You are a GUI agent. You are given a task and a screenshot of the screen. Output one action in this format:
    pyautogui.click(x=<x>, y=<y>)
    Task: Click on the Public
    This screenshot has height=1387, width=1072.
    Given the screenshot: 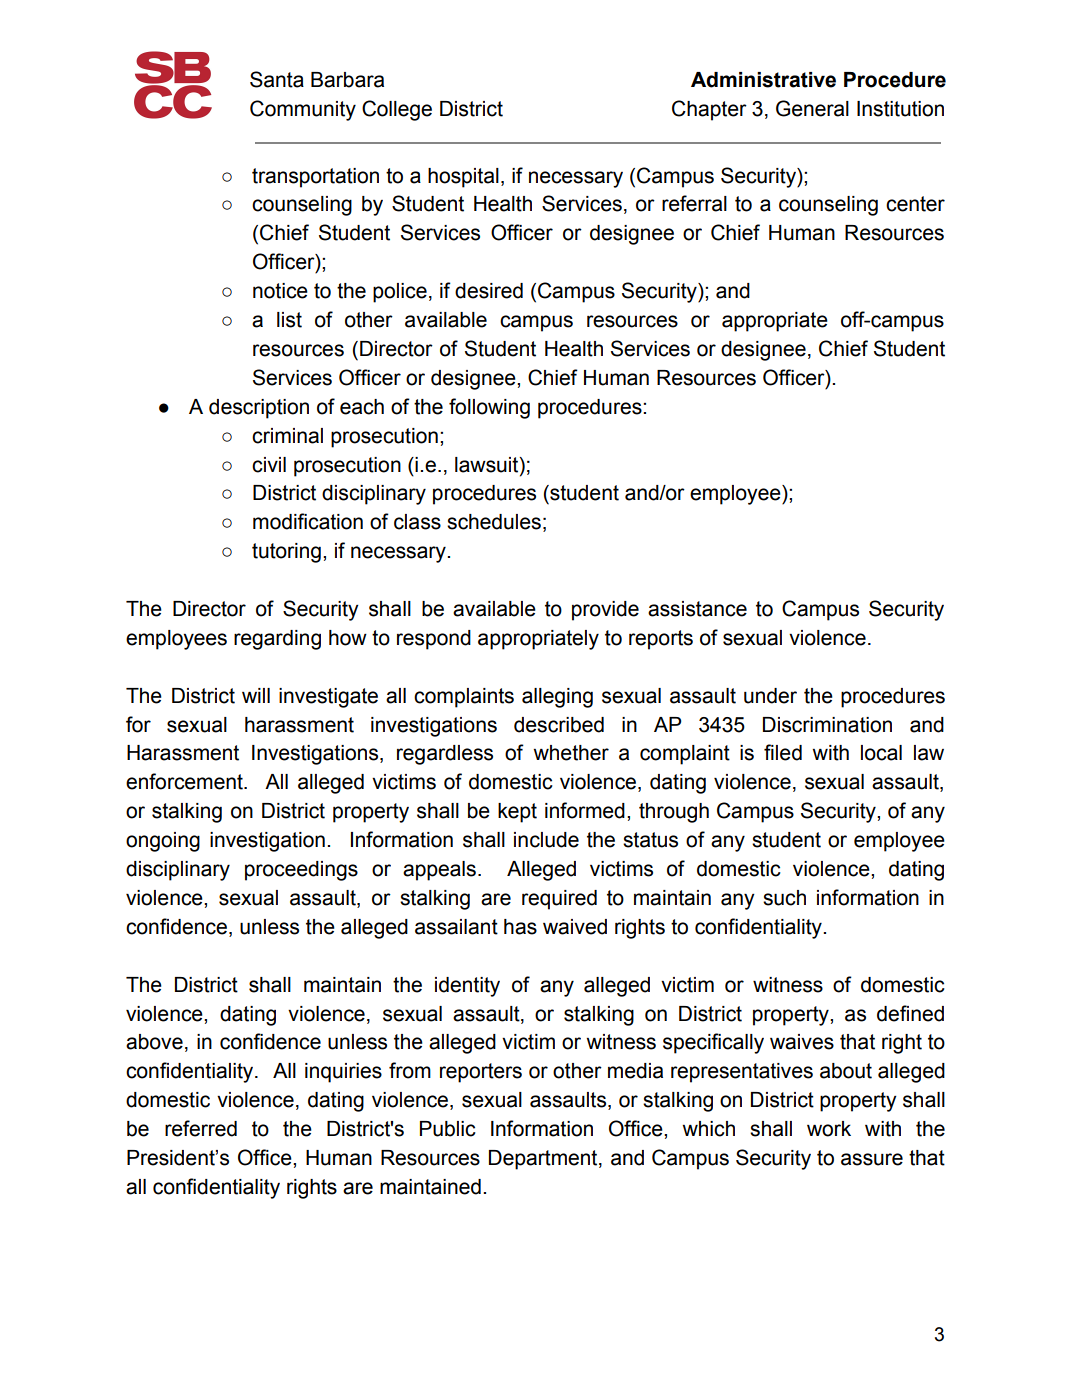 What is the action you would take?
    pyautogui.click(x=448, y=1129)
